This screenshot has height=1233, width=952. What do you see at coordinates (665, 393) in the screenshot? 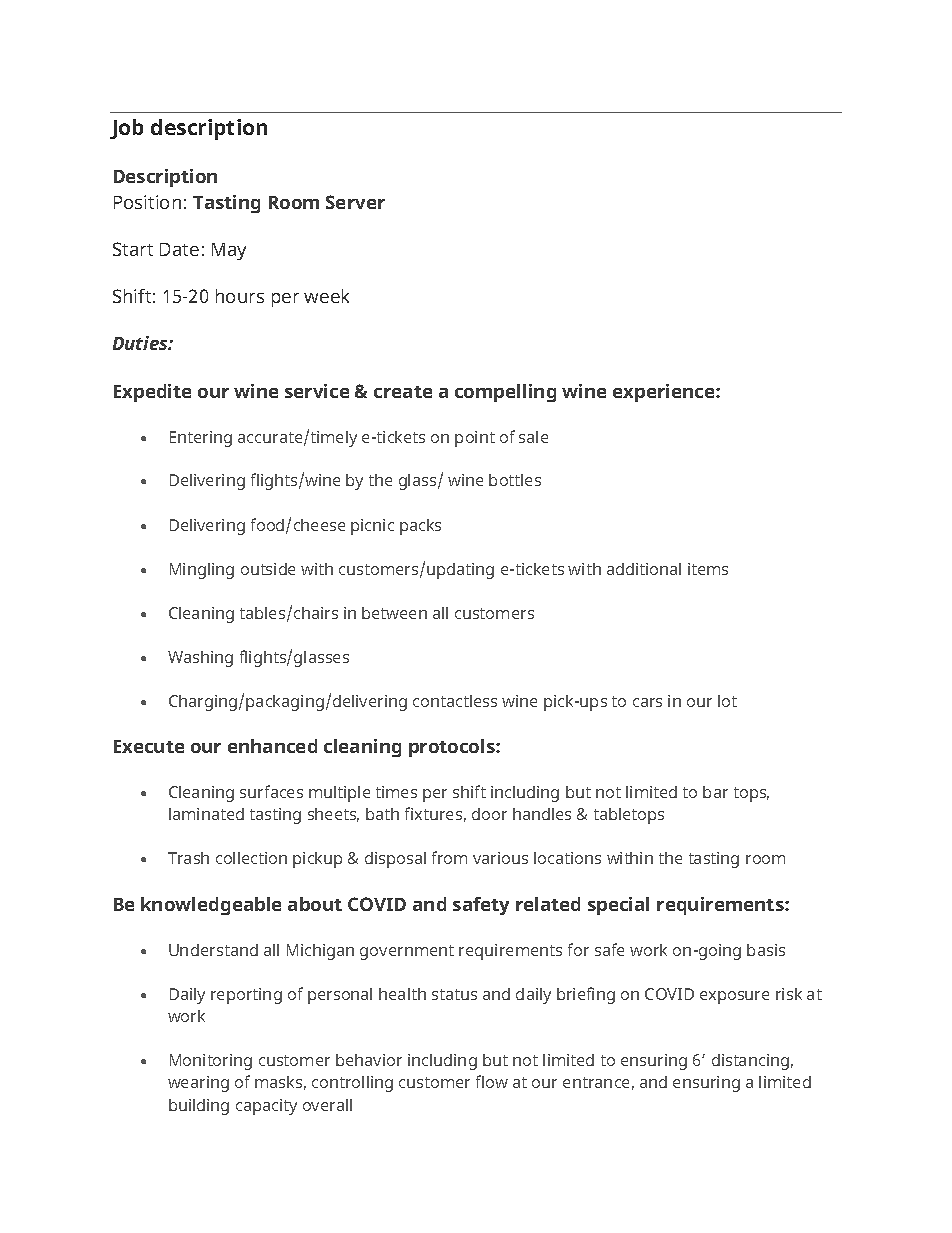
I see `experience` at bounding box center [665, 393].
